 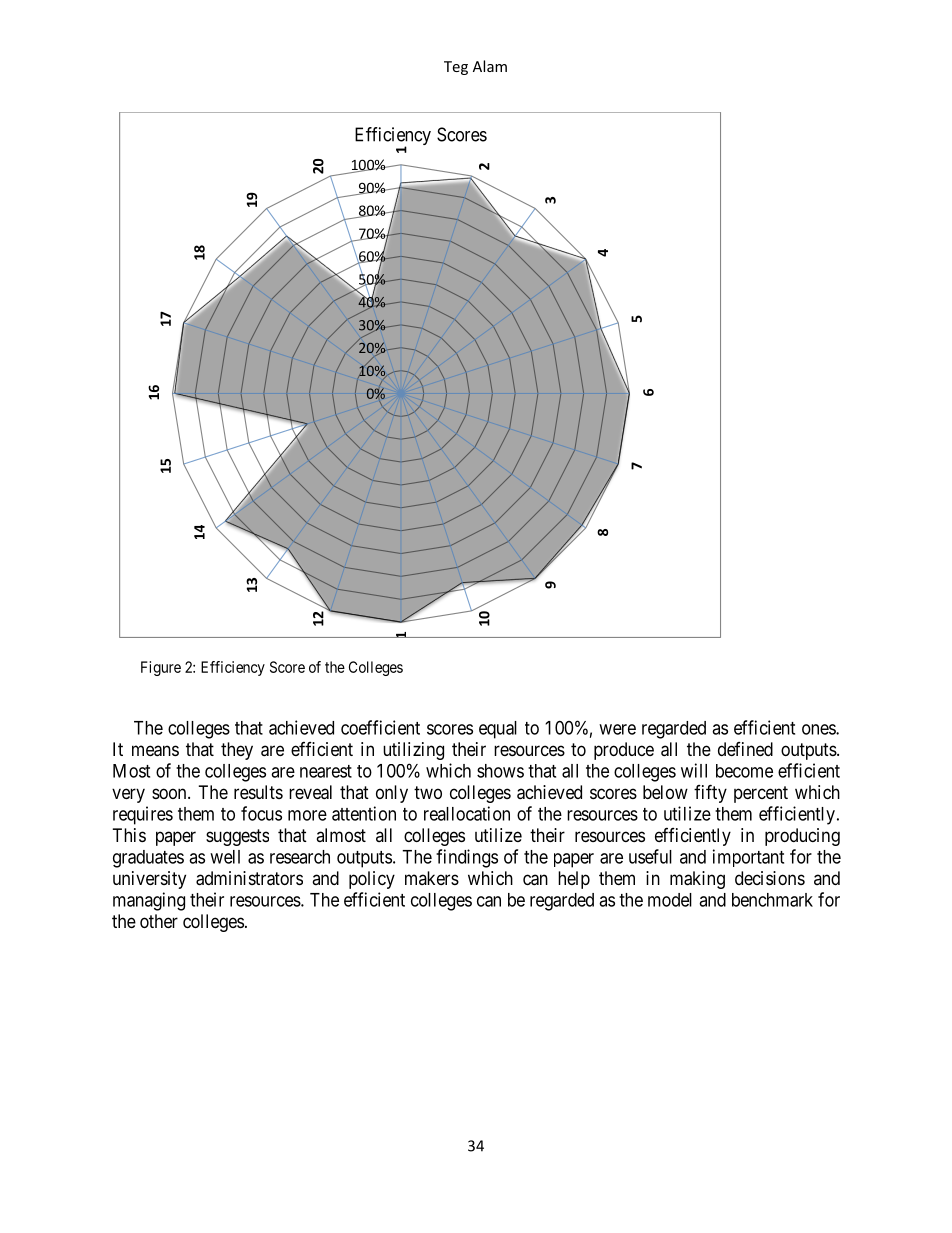 What do you see at coordinates (413, 751) in the screenshot?
I see `utilizing` at bounding box center [413, 751].
